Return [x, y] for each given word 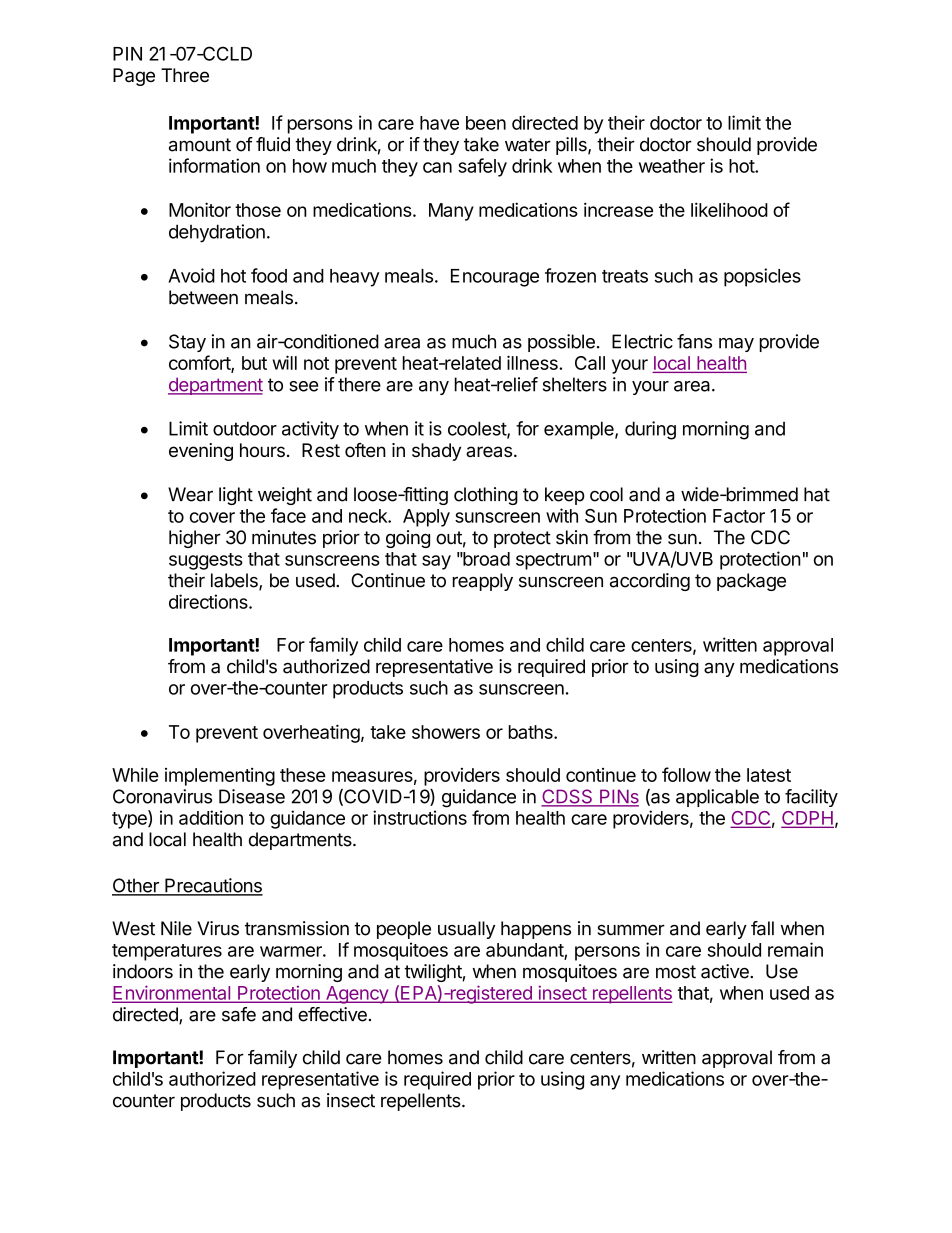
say [436, 562]
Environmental [172, 993]
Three [185, 75]
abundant [525, 951]
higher [195, 539]
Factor [739, 516]
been [486, 123]
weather [672, 166]
